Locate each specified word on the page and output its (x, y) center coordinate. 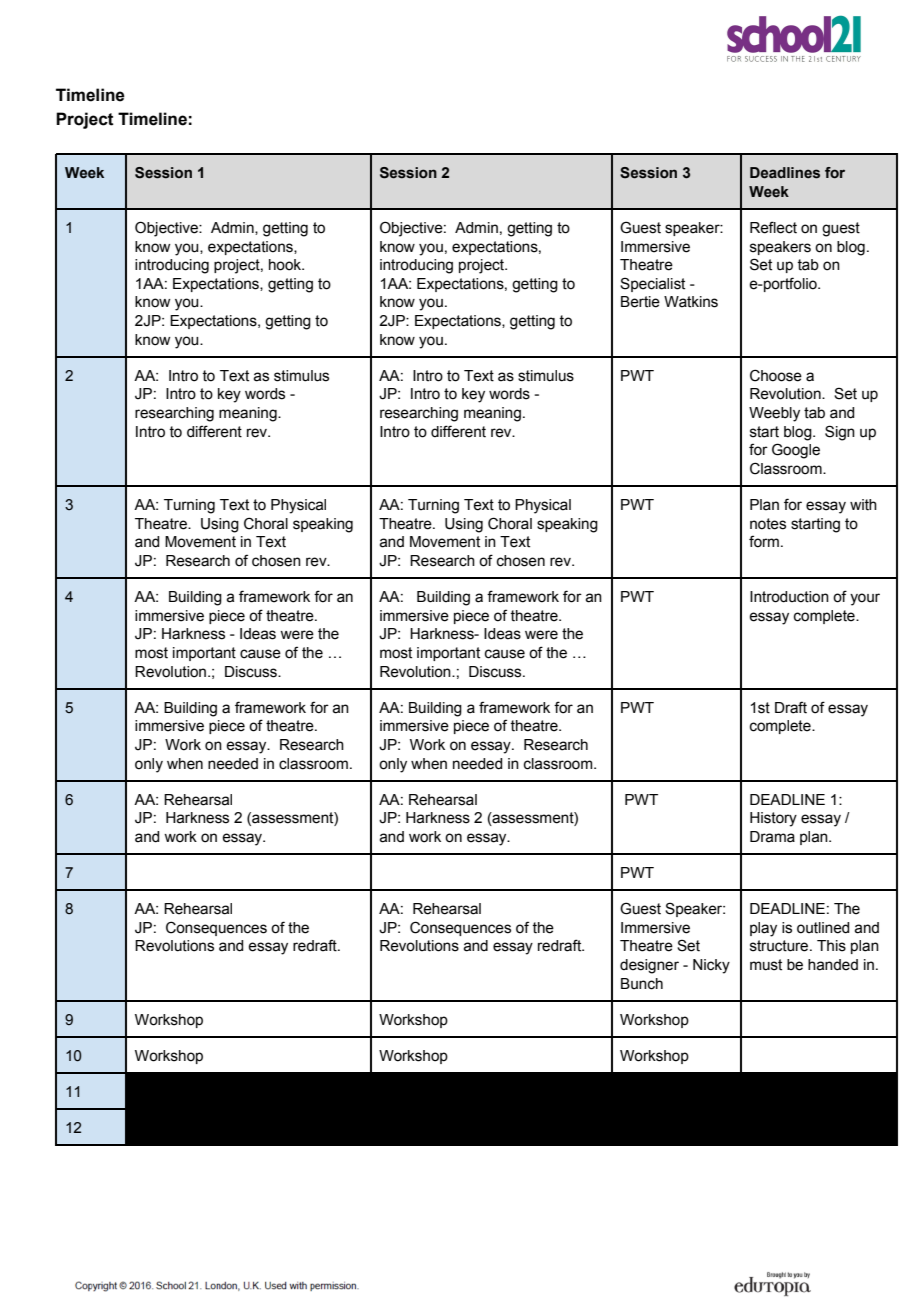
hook (286, 265)
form (764, 541)
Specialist (652, 284)
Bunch (642, 984)
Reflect (773, 227)
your (865, 599)
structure (780, 946)
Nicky (711, 966)
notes (768, 524)
